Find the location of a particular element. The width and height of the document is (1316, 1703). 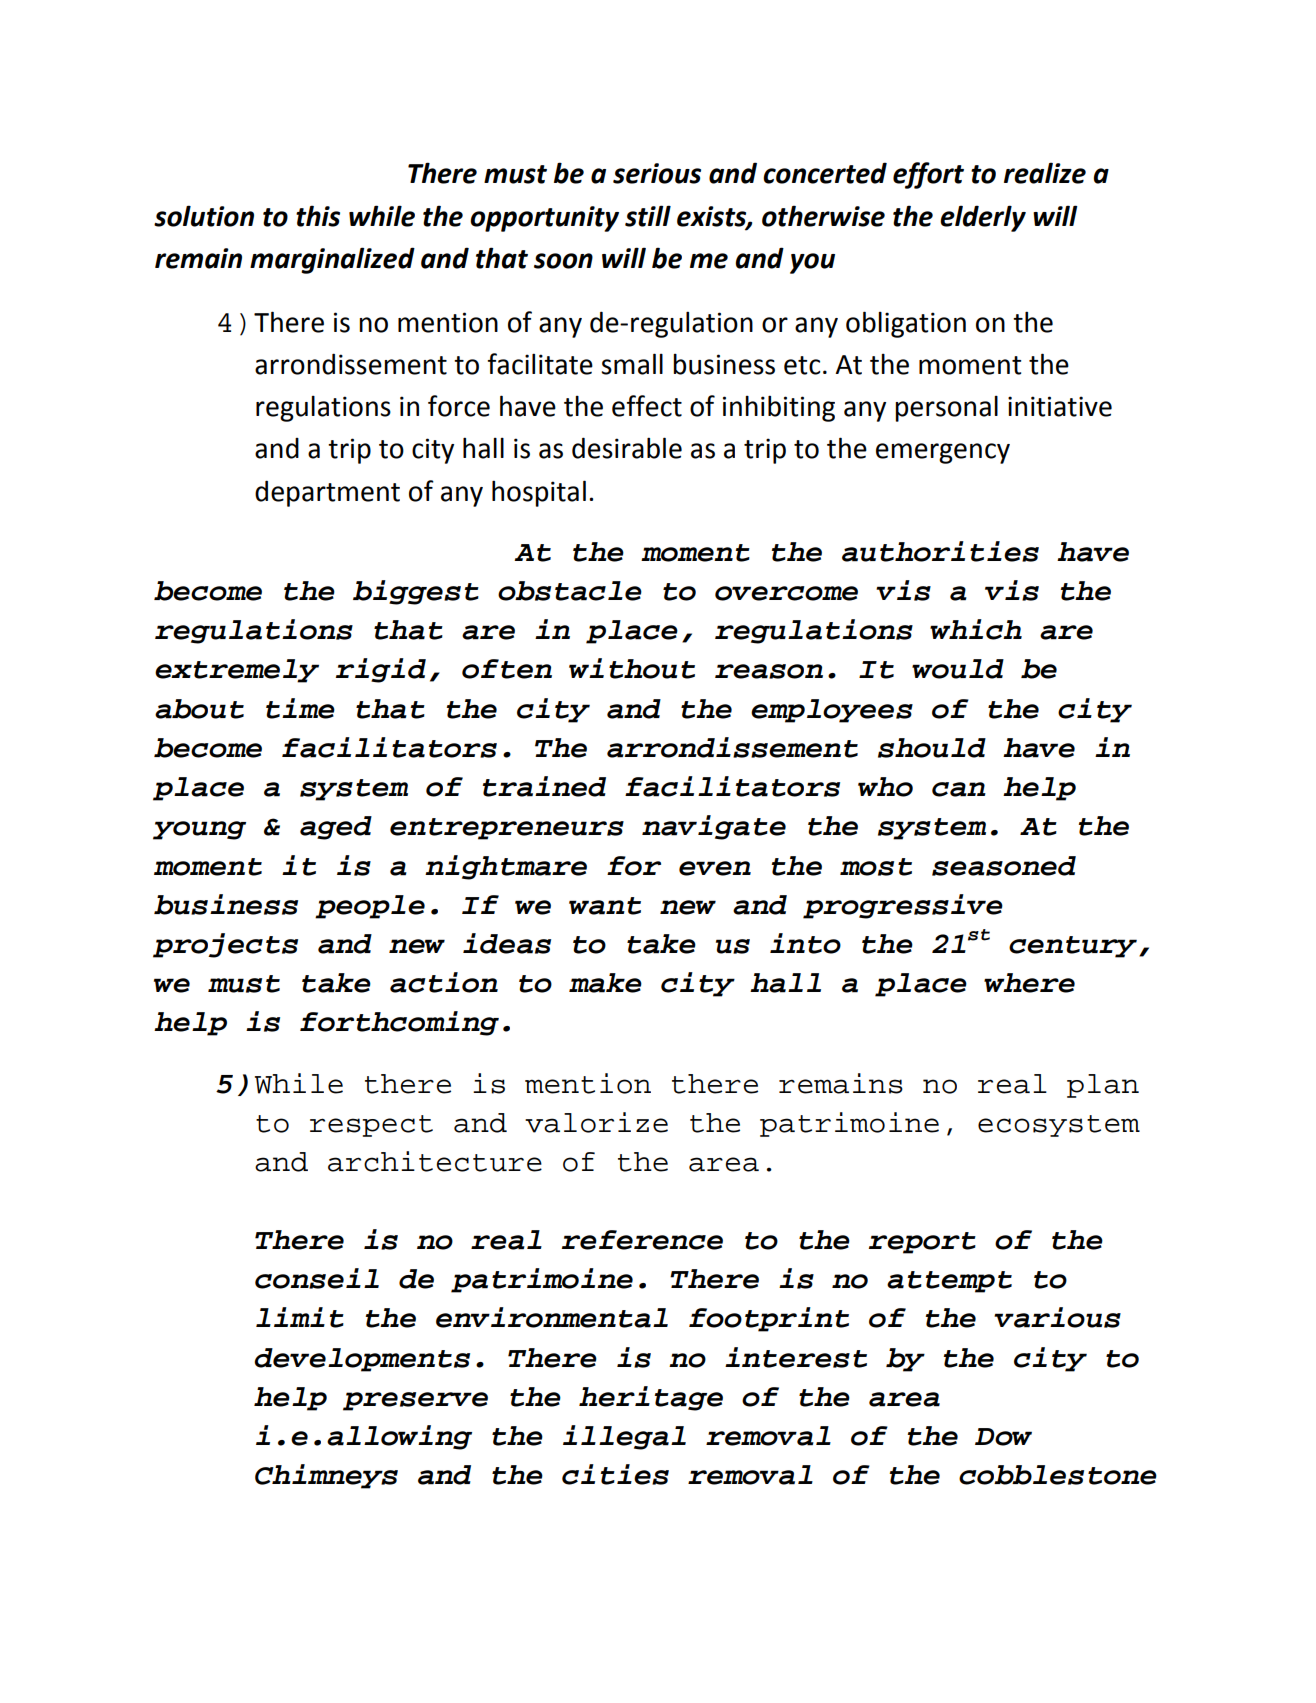

seasoned is located at coordinates (1004, 866).
